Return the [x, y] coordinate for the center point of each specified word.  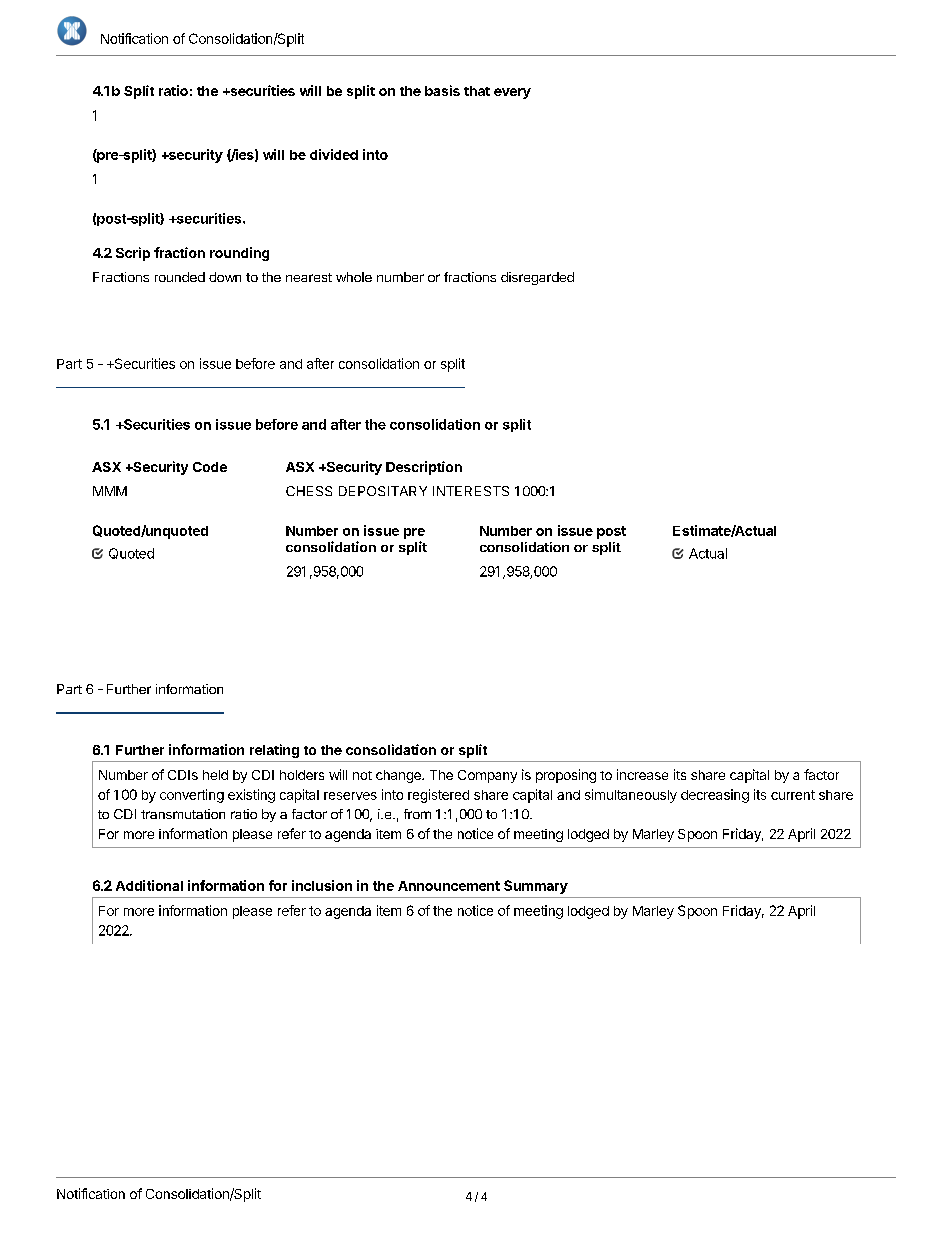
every [512, 93]
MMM [110, 491]
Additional [149, 885]
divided [334, 154]
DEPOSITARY [383, 491]
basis [442, 90]
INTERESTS [471, 491]
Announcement [449, 886]
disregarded [537, 278]
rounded [180, 277]
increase [642, 774]
